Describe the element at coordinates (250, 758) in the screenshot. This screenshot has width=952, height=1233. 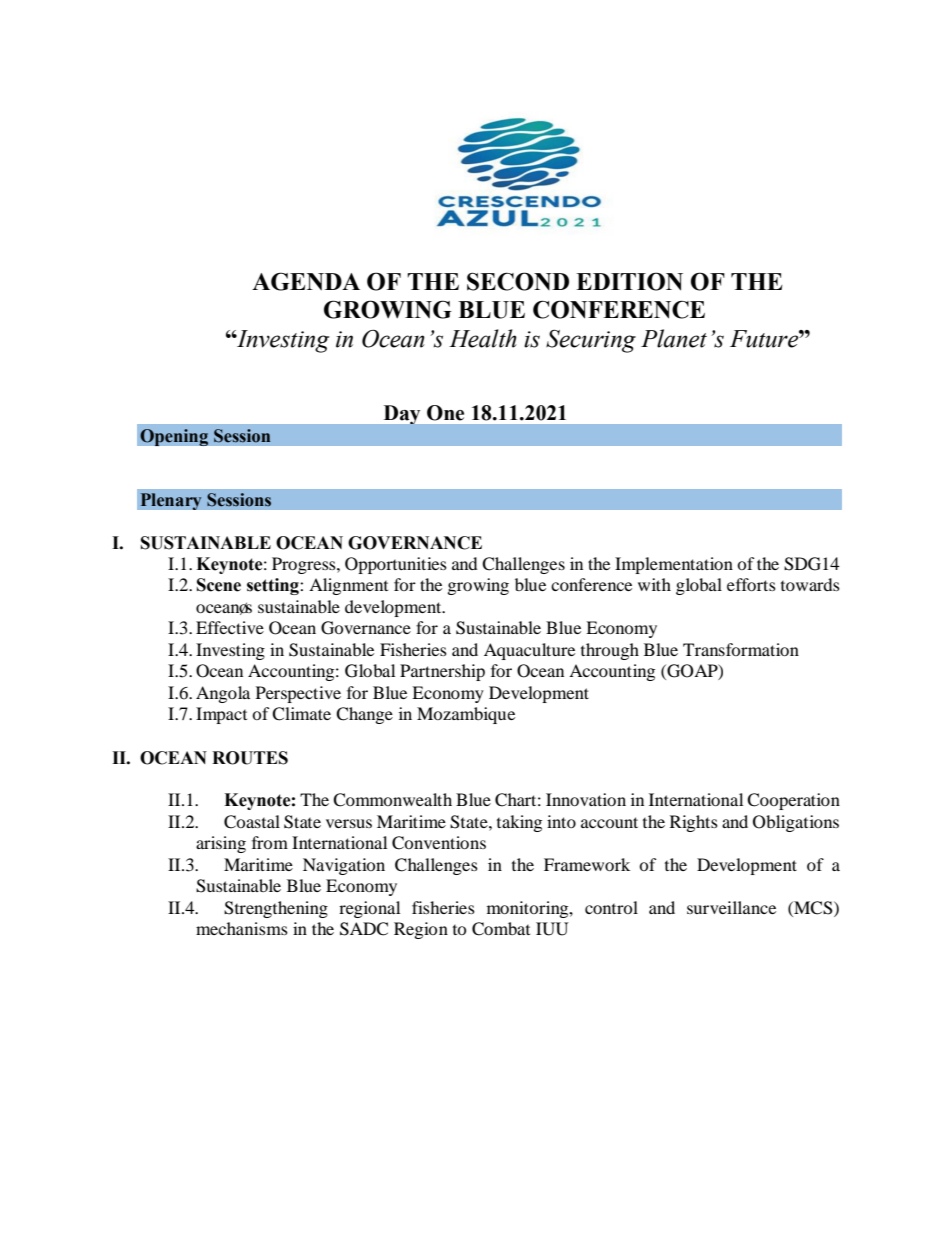
I see `ROUTES` at that location.
